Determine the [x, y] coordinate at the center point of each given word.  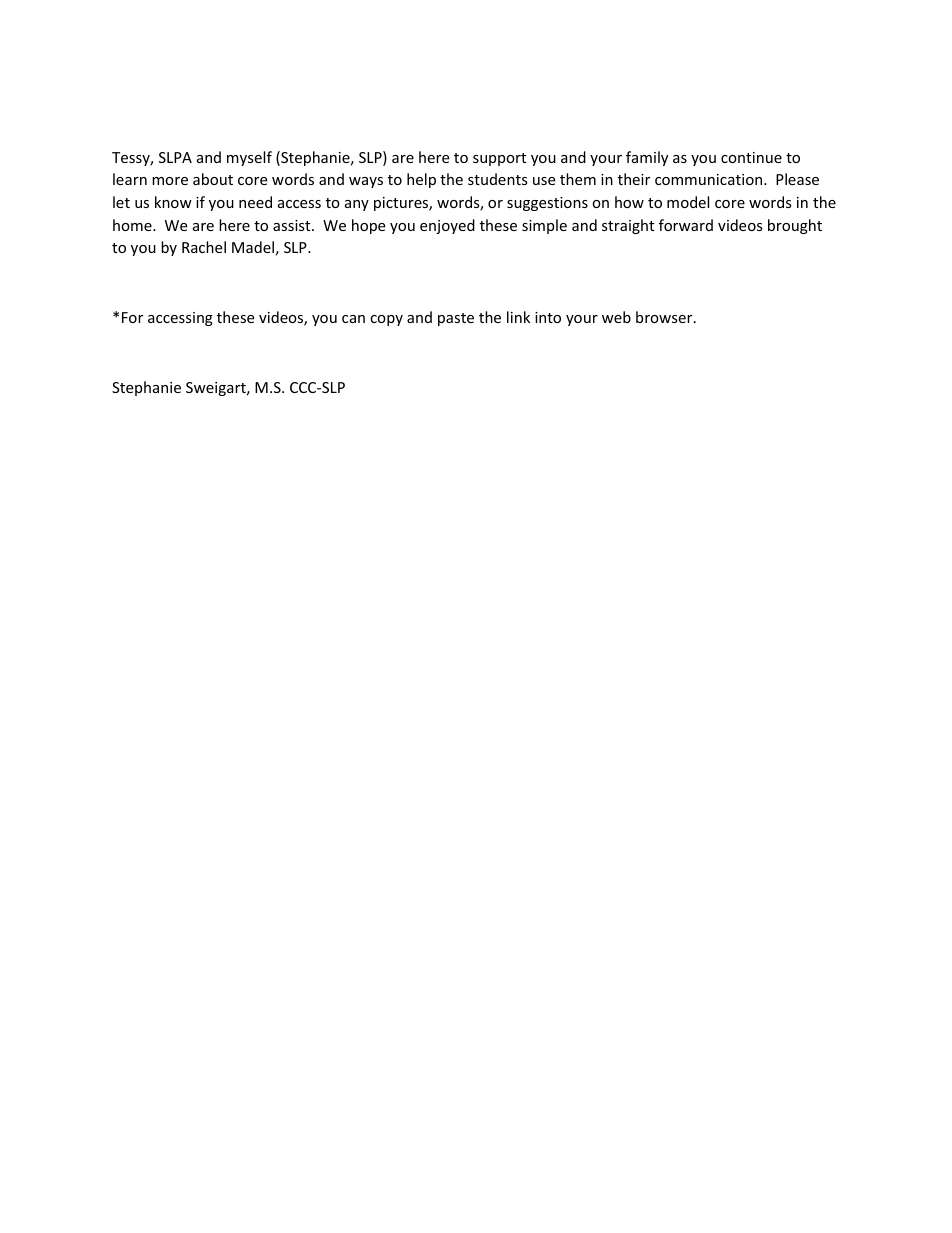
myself [249, 158]
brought [795, 226]
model [688, 202]
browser [665, 317]
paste [456, 319]
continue [751, 157]
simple [544, 226]
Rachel [204, 247]
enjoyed [447, 226]
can [353, 319]
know [173, 202]
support [499, 159]
